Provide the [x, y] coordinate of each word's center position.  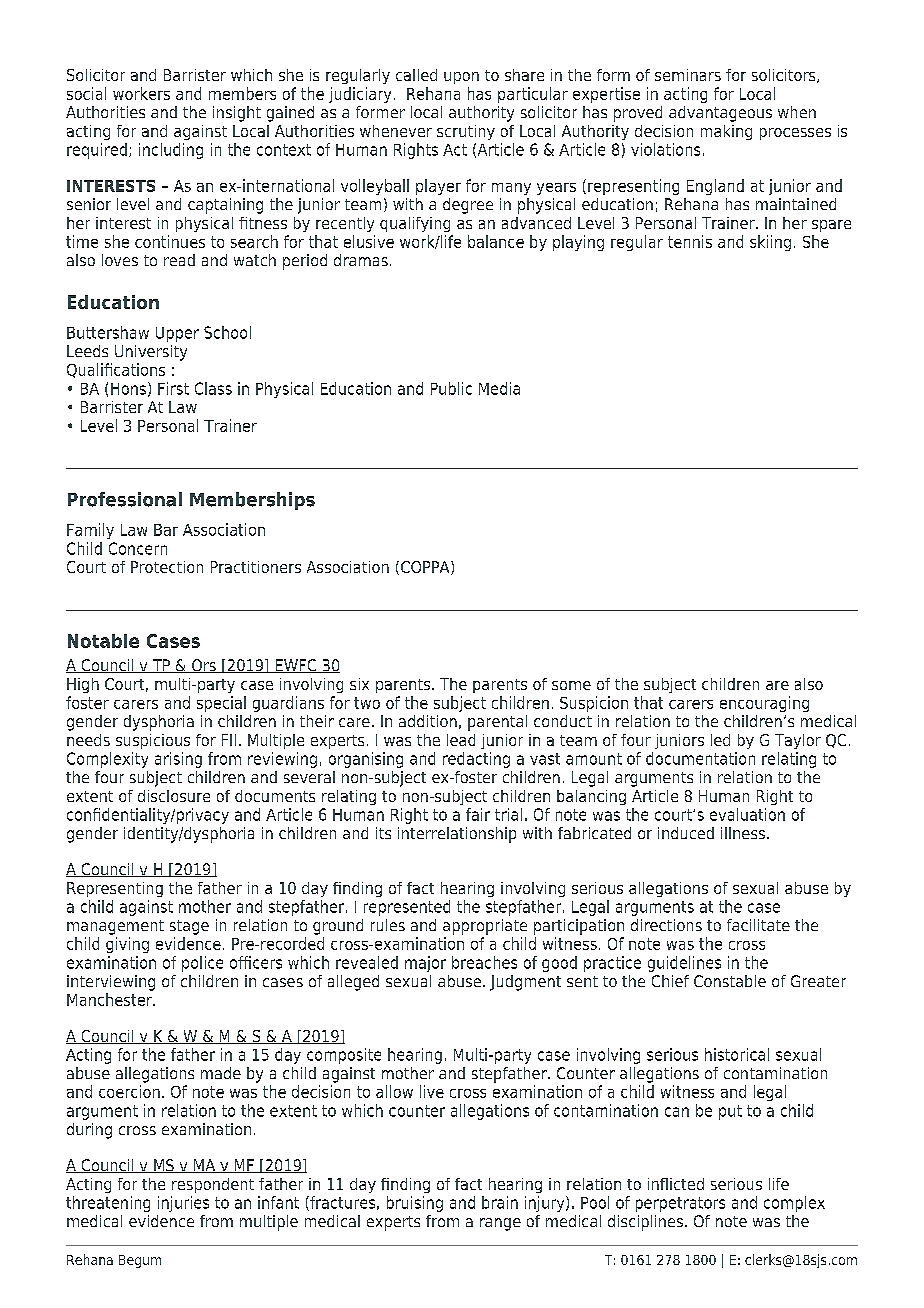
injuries [183, 1204]
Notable [103, 641]
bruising [415, 1204]
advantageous [720, 114]
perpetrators [680, 1204]
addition [428, 721]
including [171, 151]
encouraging [764, 704]
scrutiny [466, 132]
